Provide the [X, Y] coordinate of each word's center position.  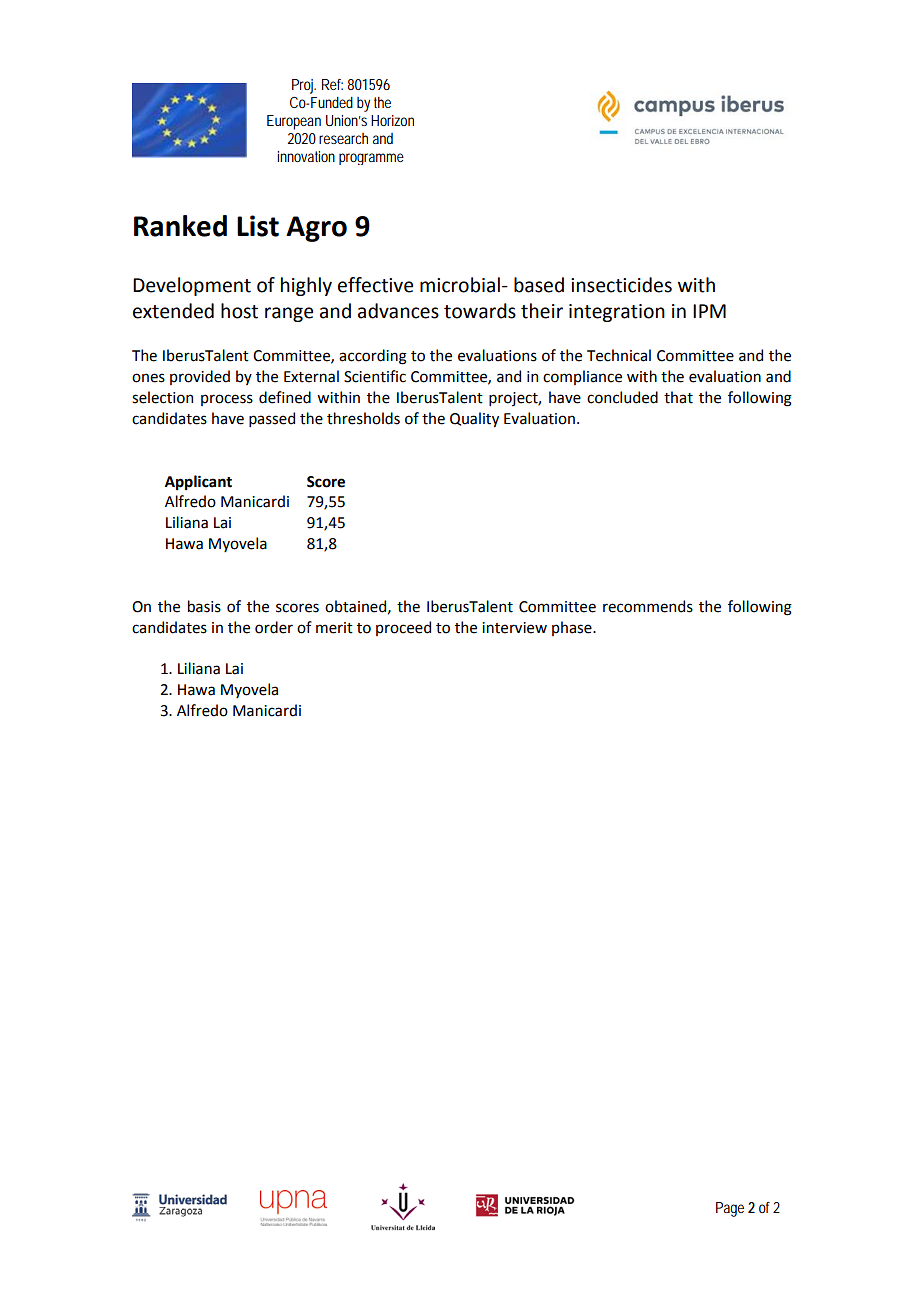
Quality [474, 419]
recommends [648, 606]
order [274, 627]
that [678, 397]
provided [200, 377]
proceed [403, 628]
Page [730, 1209]
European [294, 122]
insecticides [621, 285]
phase [573, 628]
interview [514, 628]
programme [371, 159]
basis [204, 606]
